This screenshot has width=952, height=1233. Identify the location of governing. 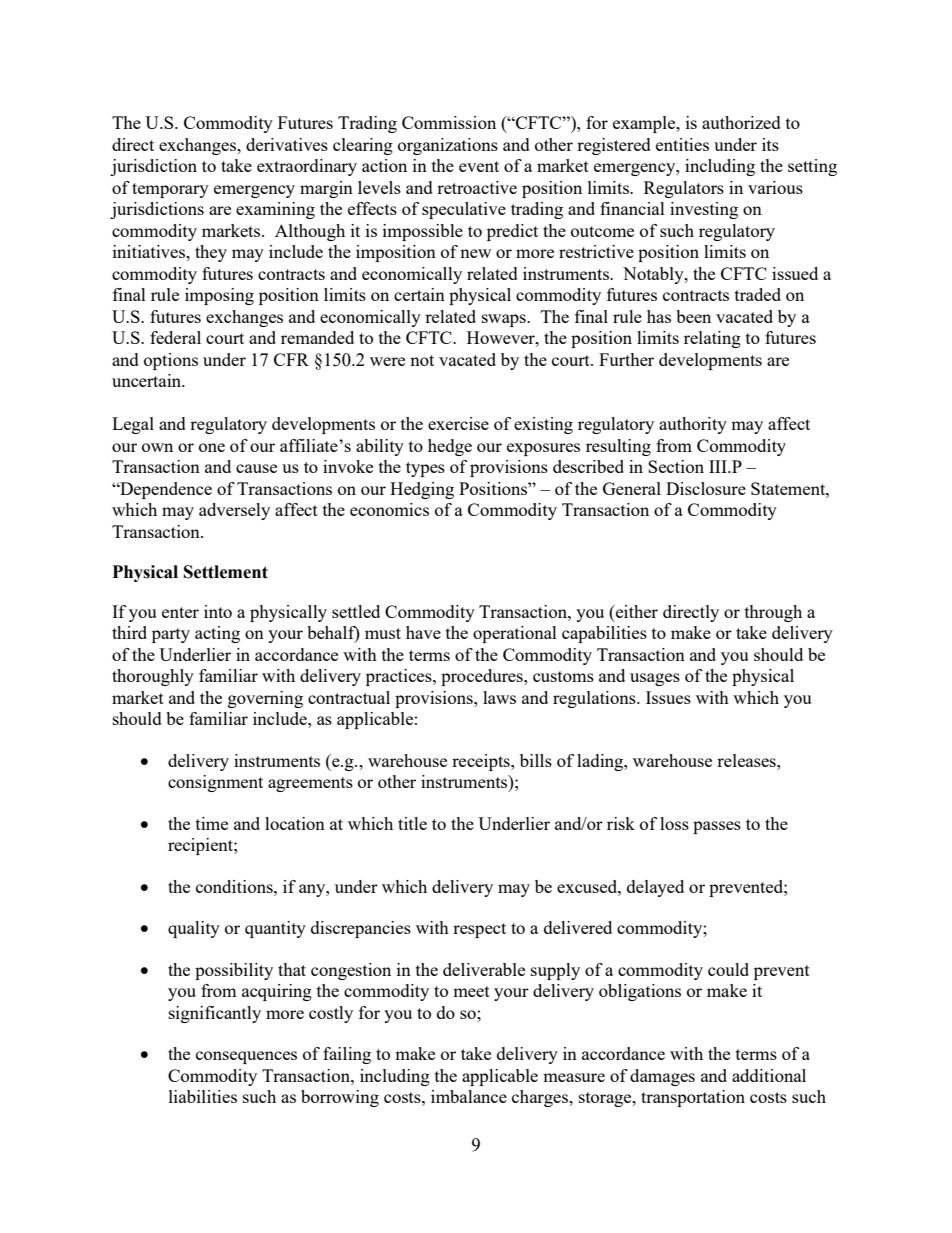
(265, 699).
